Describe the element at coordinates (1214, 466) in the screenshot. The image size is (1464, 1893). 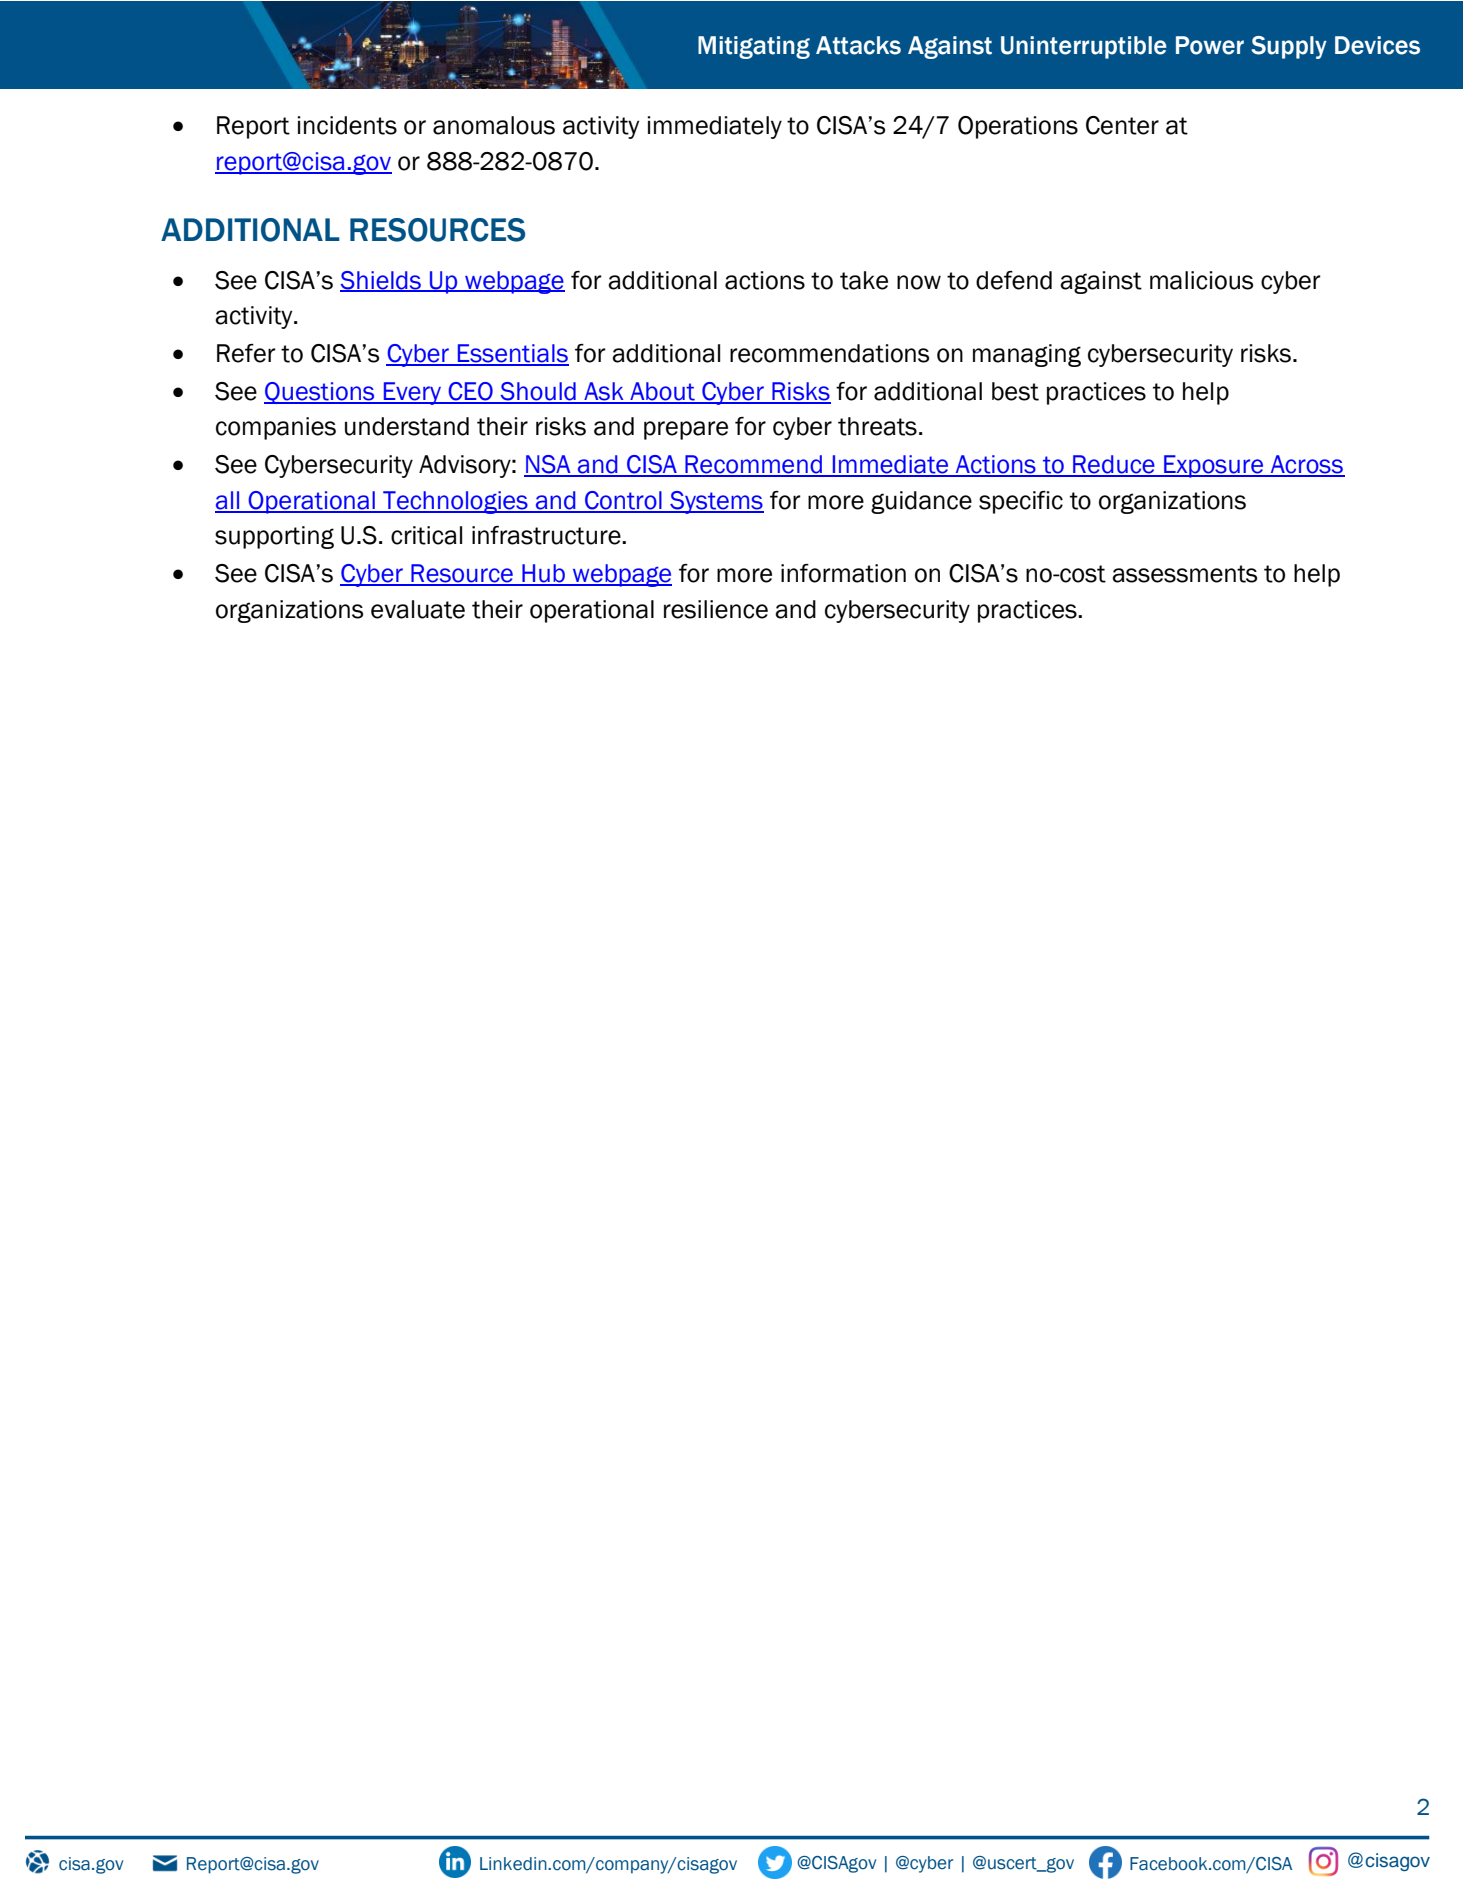
I see `Exposure` at that location.
